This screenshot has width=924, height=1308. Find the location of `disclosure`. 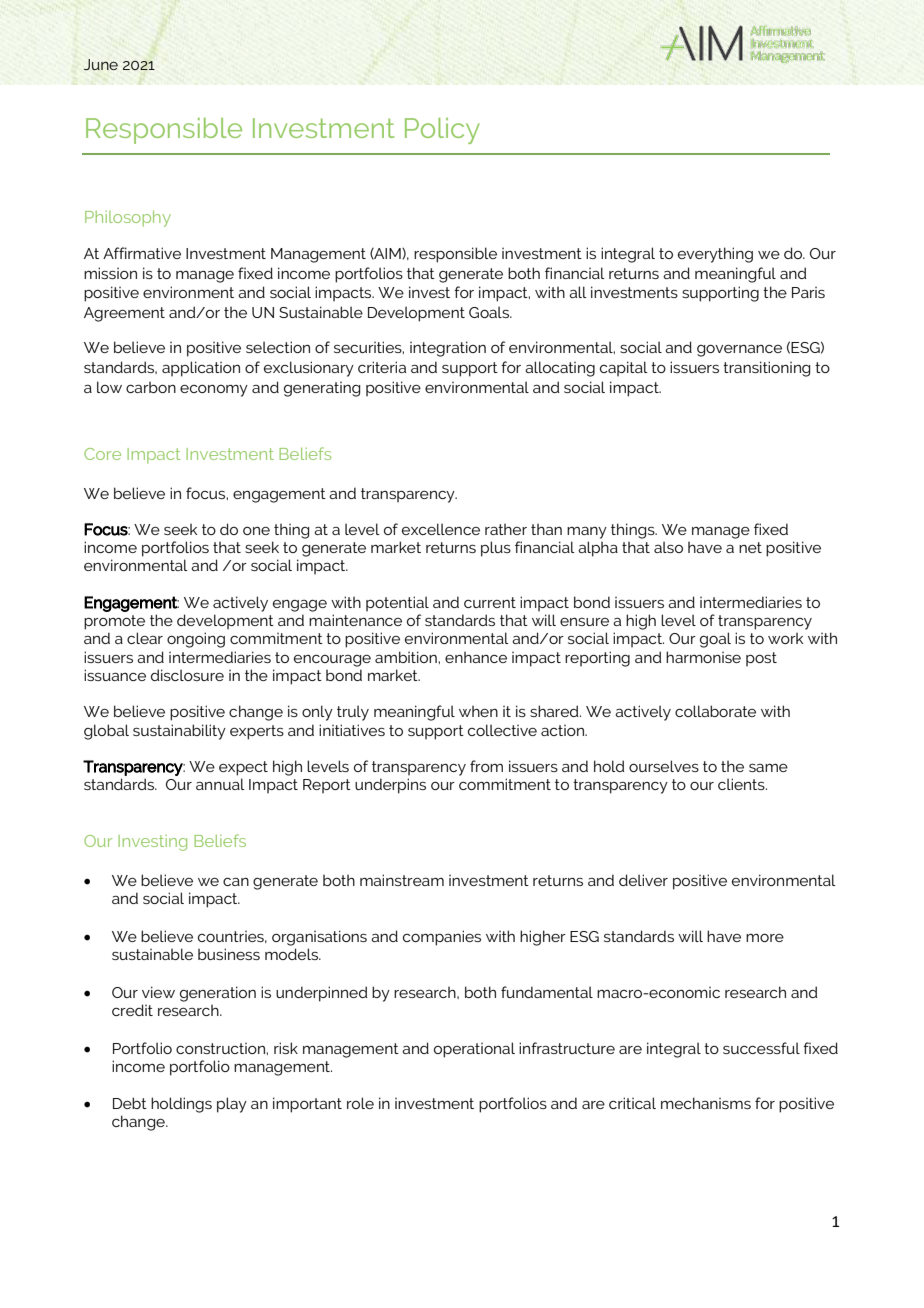

disclosure is located at coordinates (187, 675).
